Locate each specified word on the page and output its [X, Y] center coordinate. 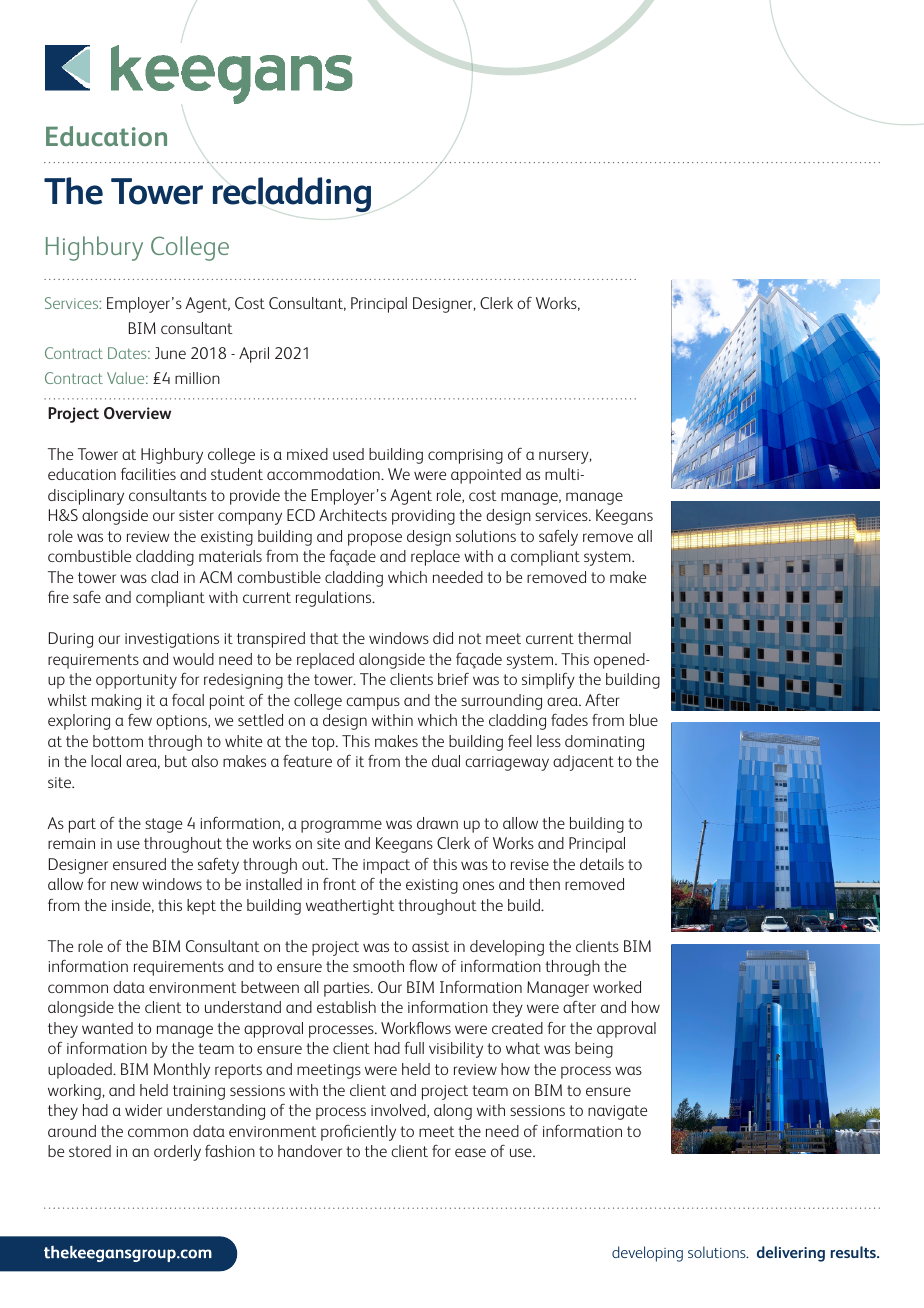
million [197, 378]
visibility [456, 1050]
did [443, 638]
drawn [437, 823]
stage [163, 825]
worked [617, 987]
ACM [215, 577]
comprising [465, 456]
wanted [107, 1028]
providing [423, 517]
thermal [604, 638]
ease [470, 1152]
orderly [177, 1153]
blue [644, 720]
